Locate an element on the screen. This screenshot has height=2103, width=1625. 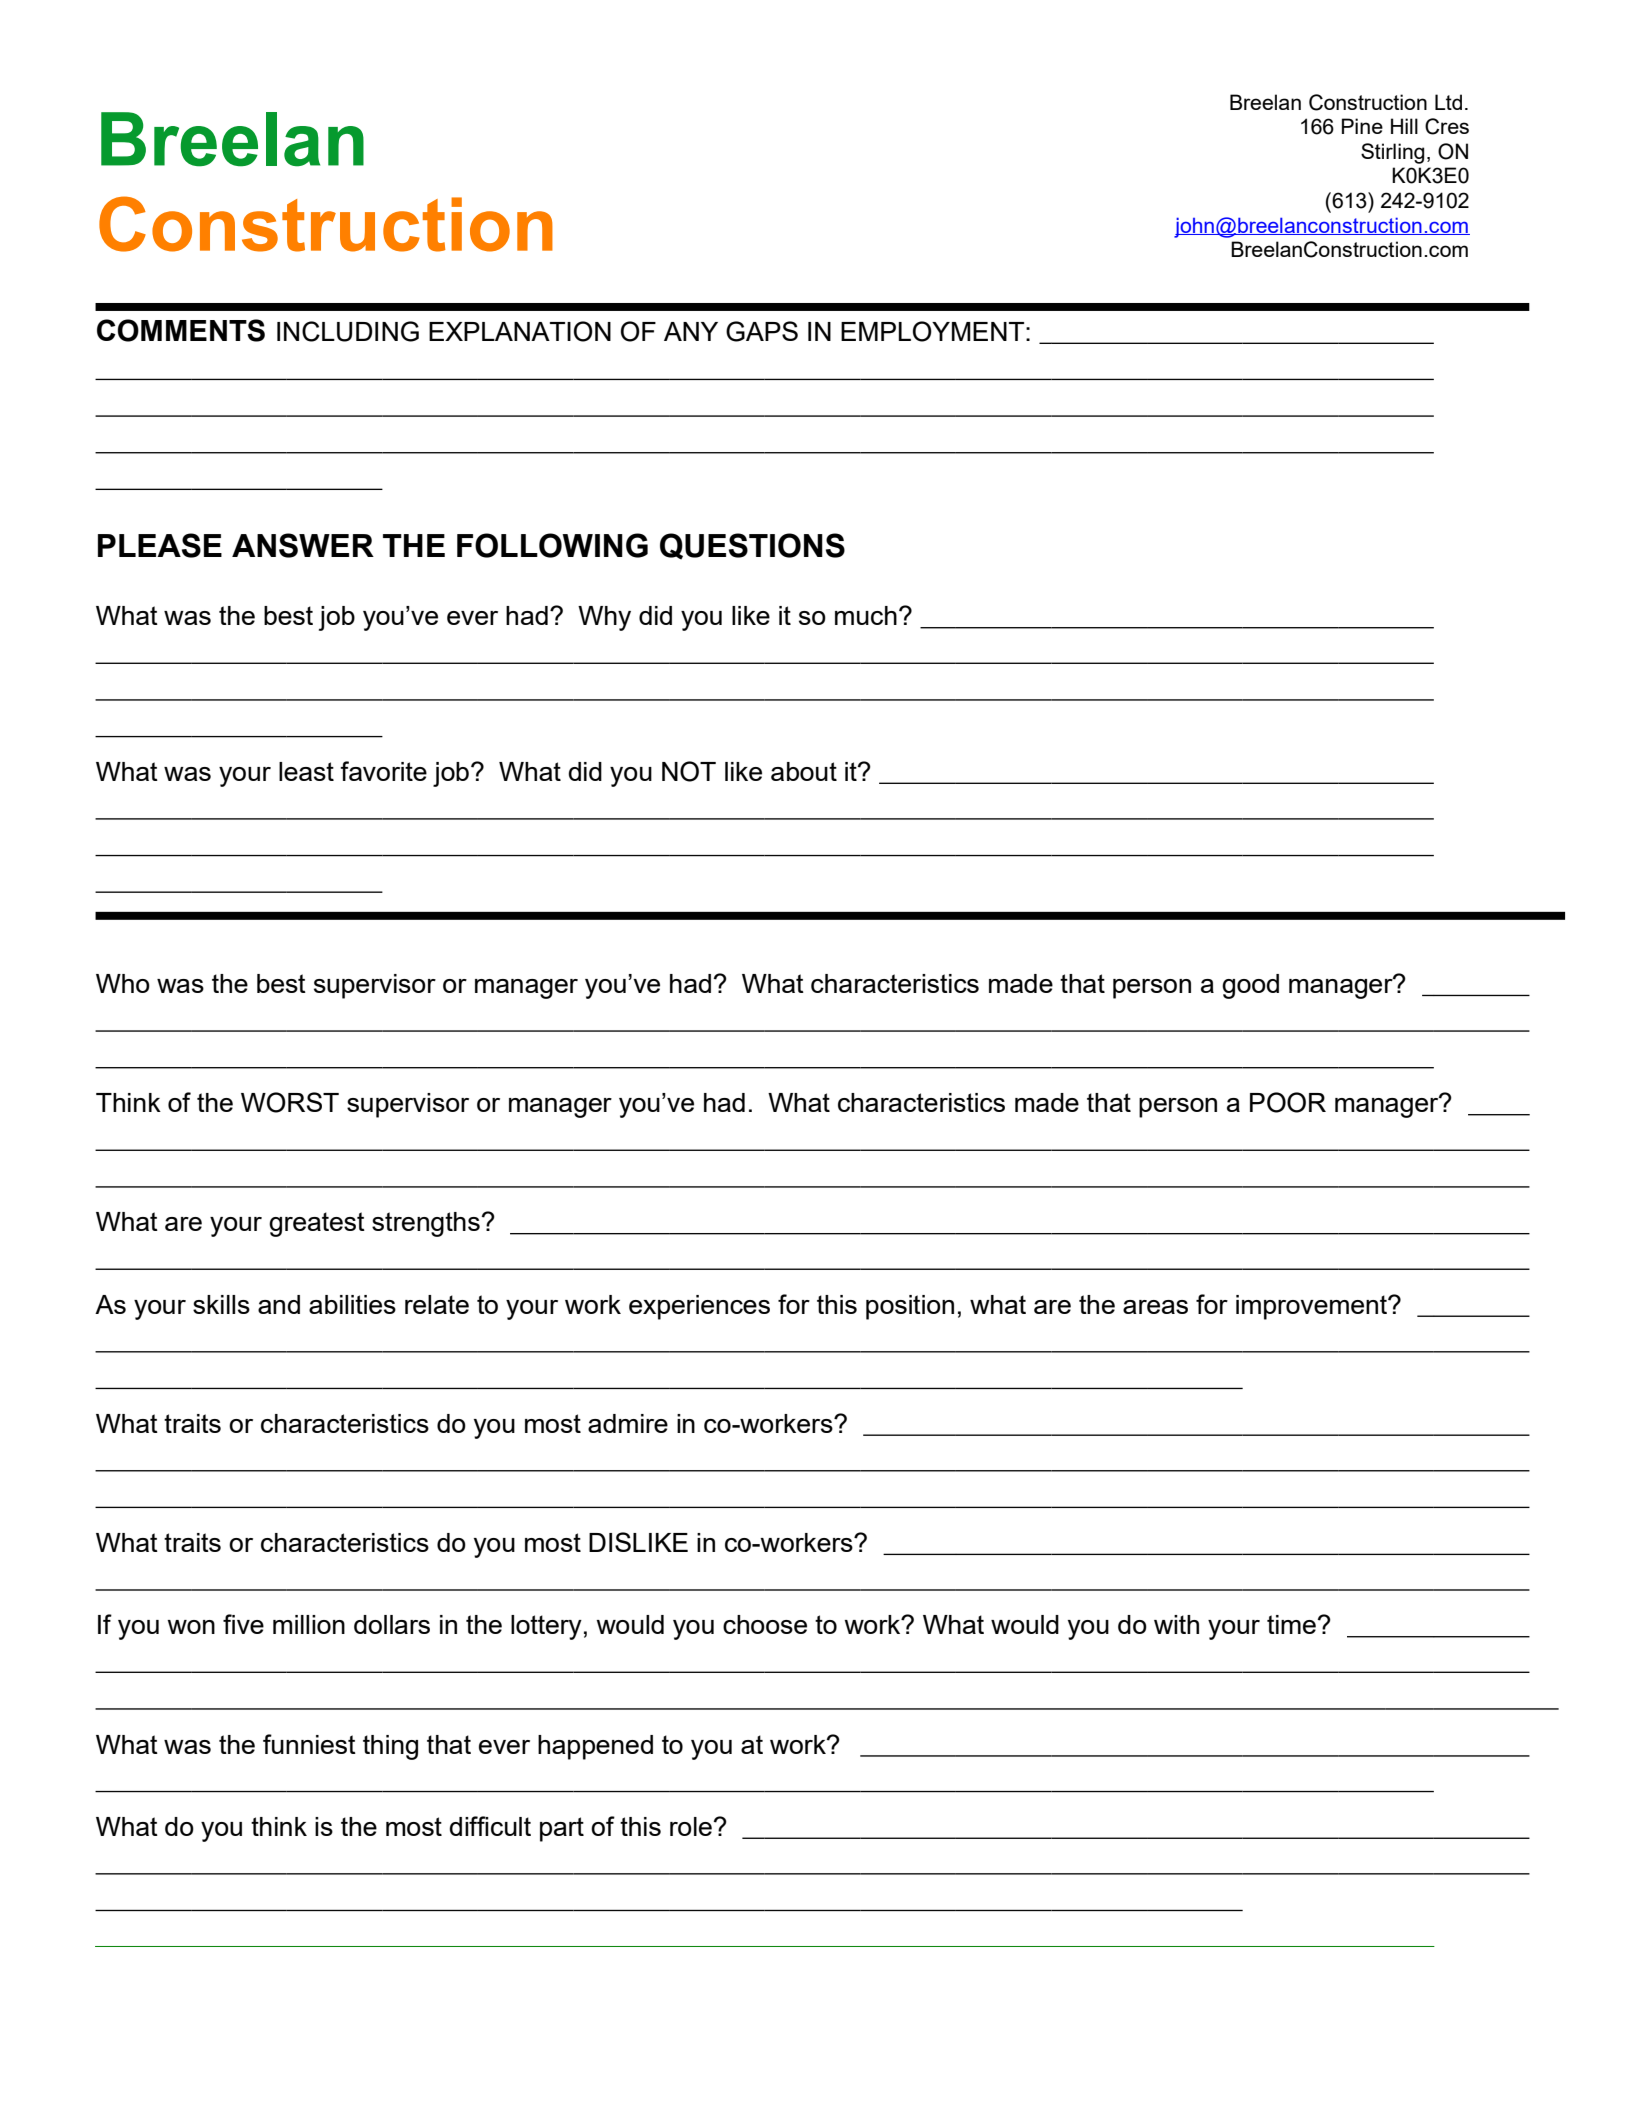
about is located at coordinates (804, 771).
